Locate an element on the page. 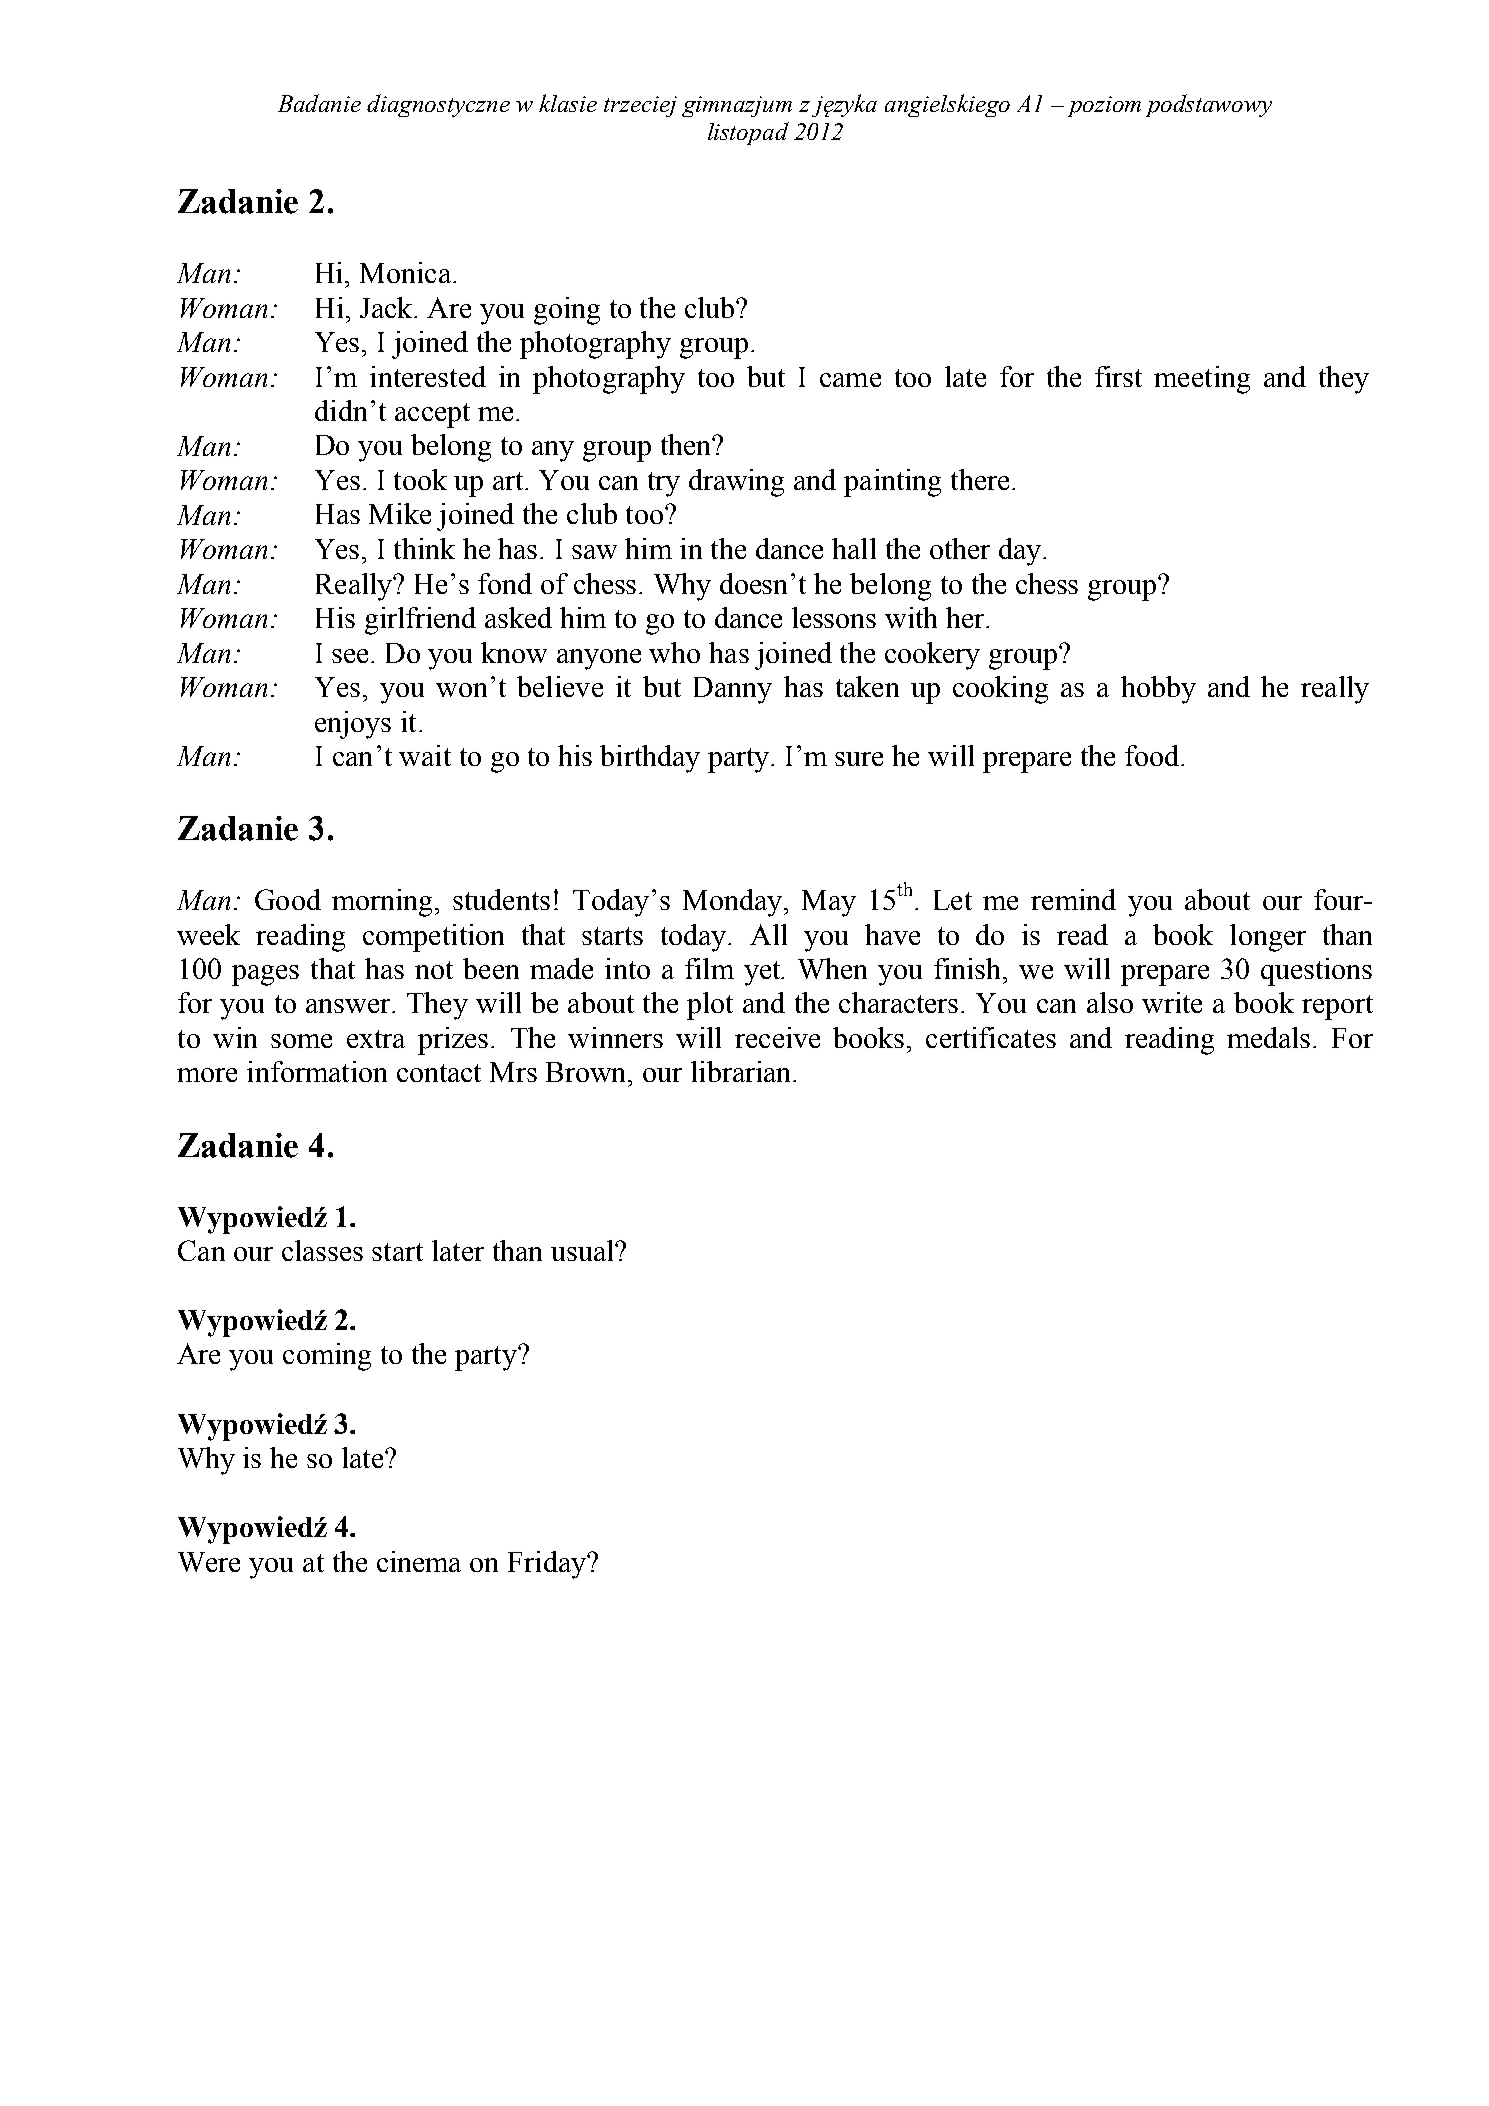 The height and width of the page is (2106, 1489). meeting is located at coordinates (1202, 380).
